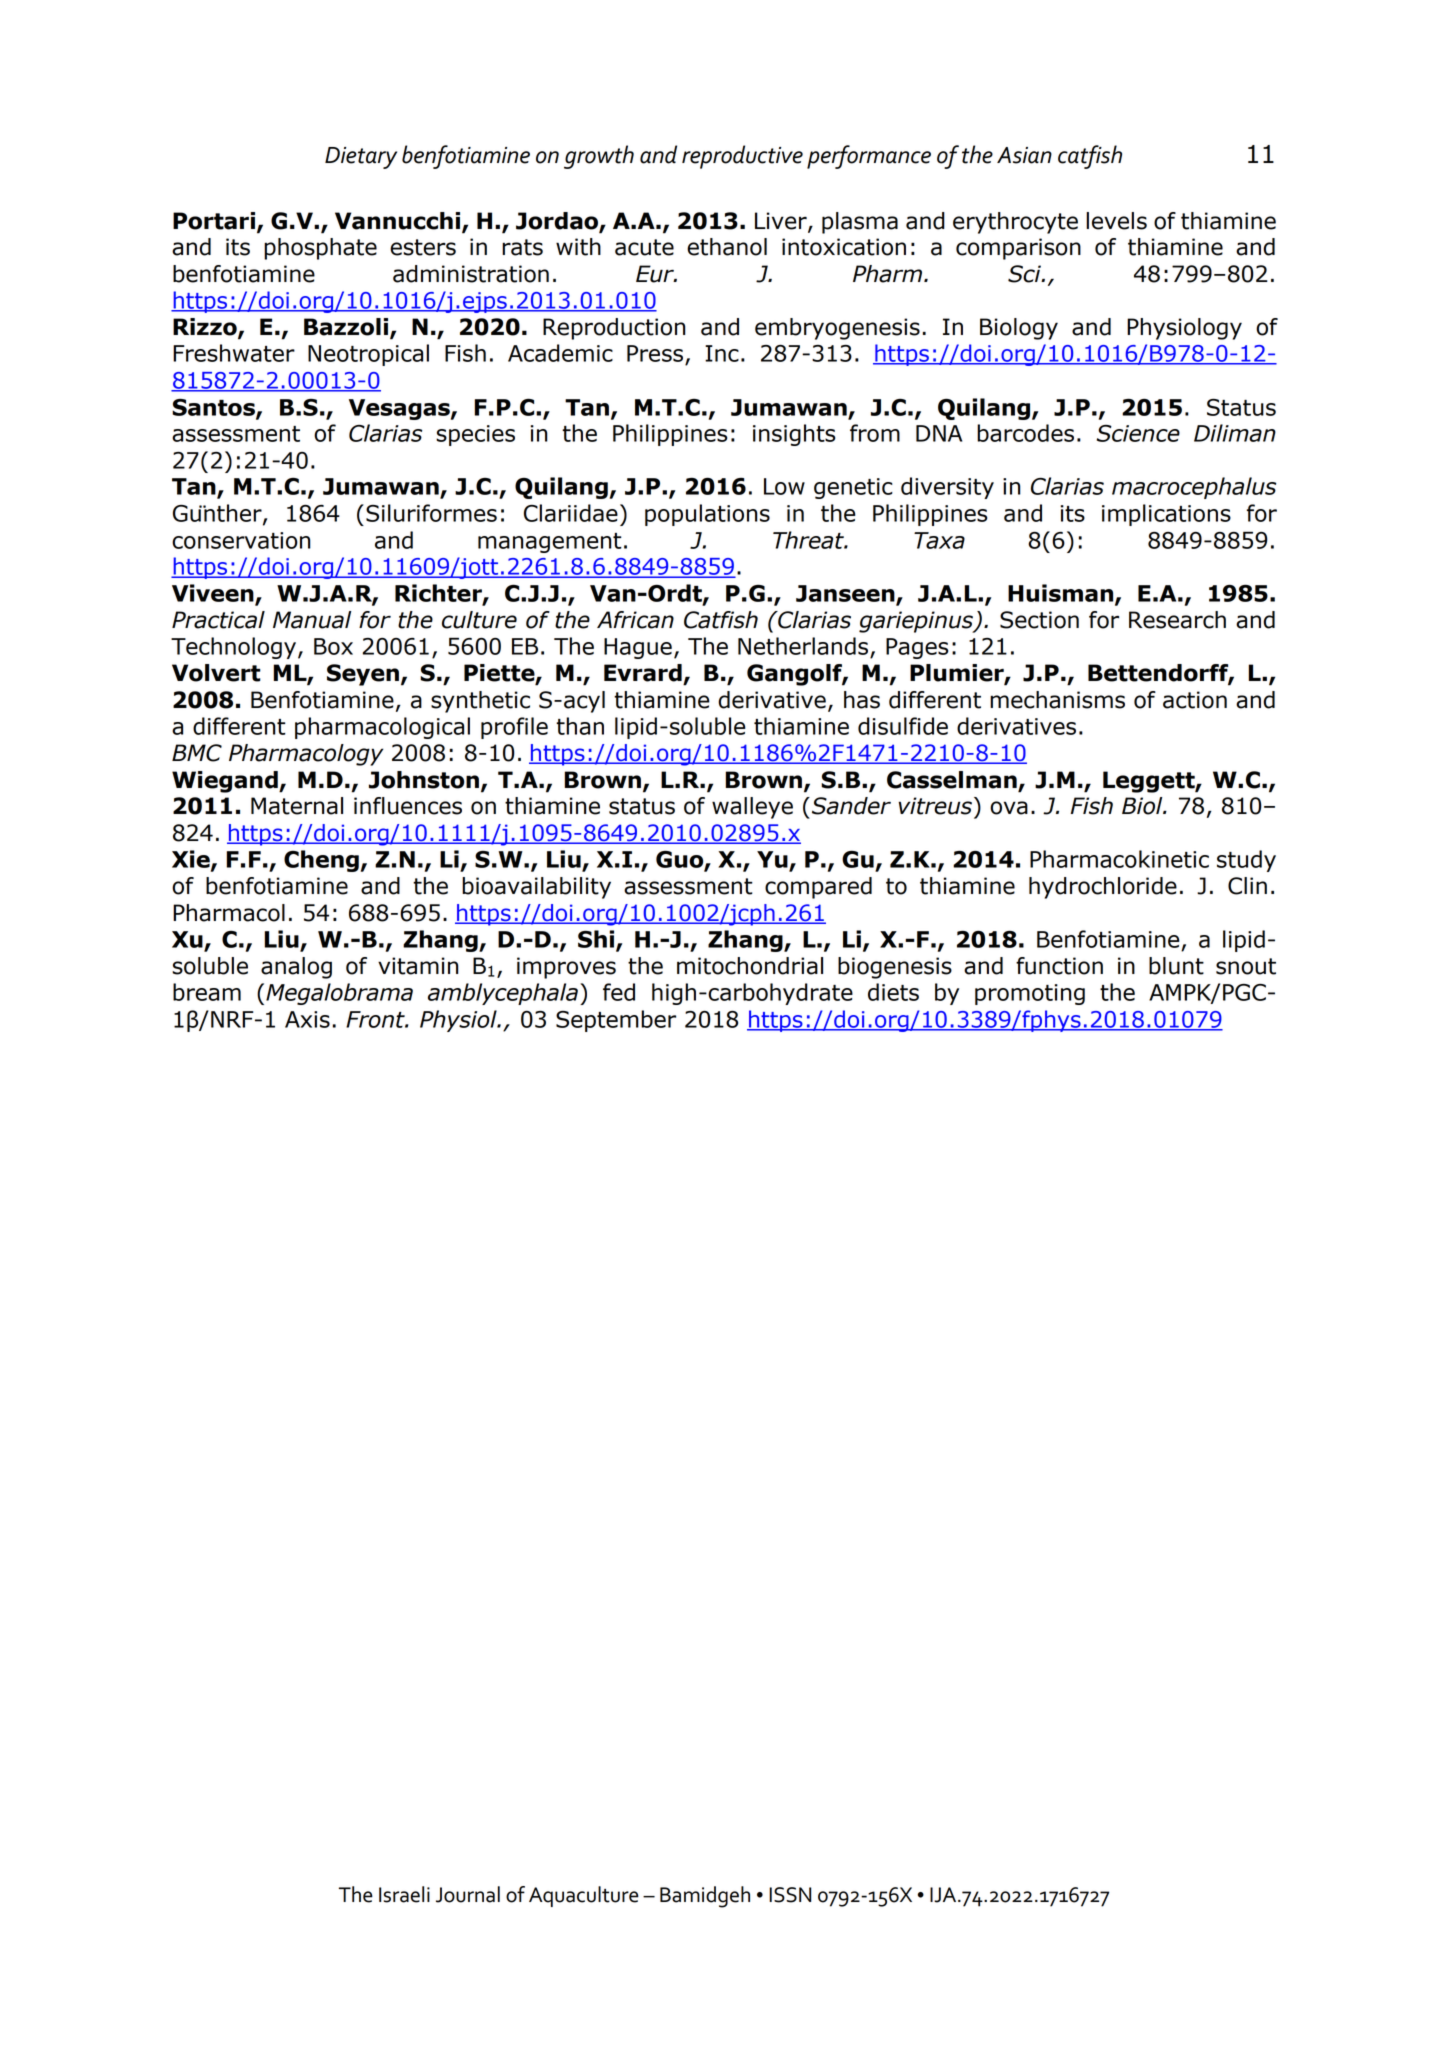 This image has height=2049, width=1448. I want to click on Israeli, so click(404, 1894).
